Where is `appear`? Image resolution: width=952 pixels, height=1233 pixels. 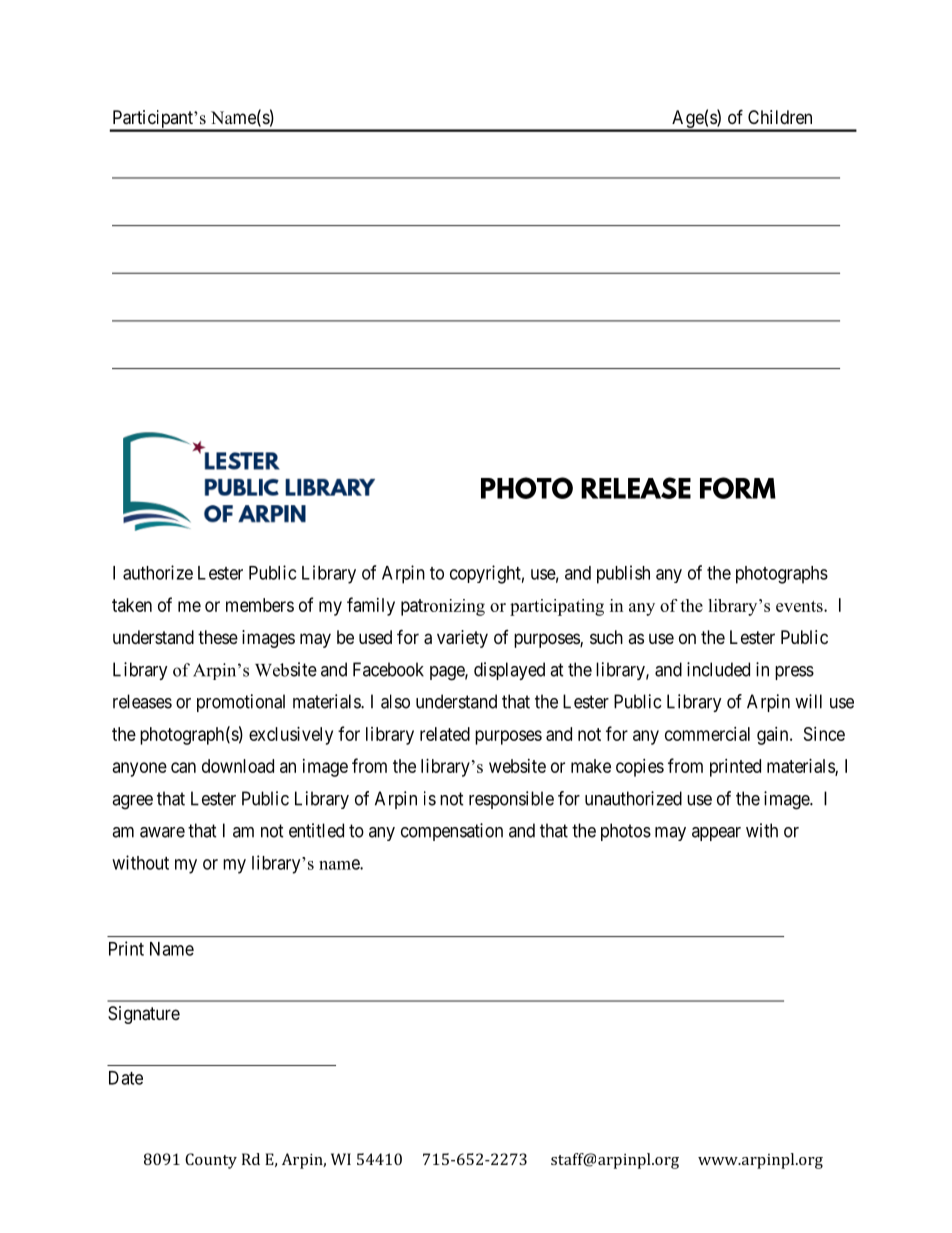 appear is located at coordinates (716, 834).
